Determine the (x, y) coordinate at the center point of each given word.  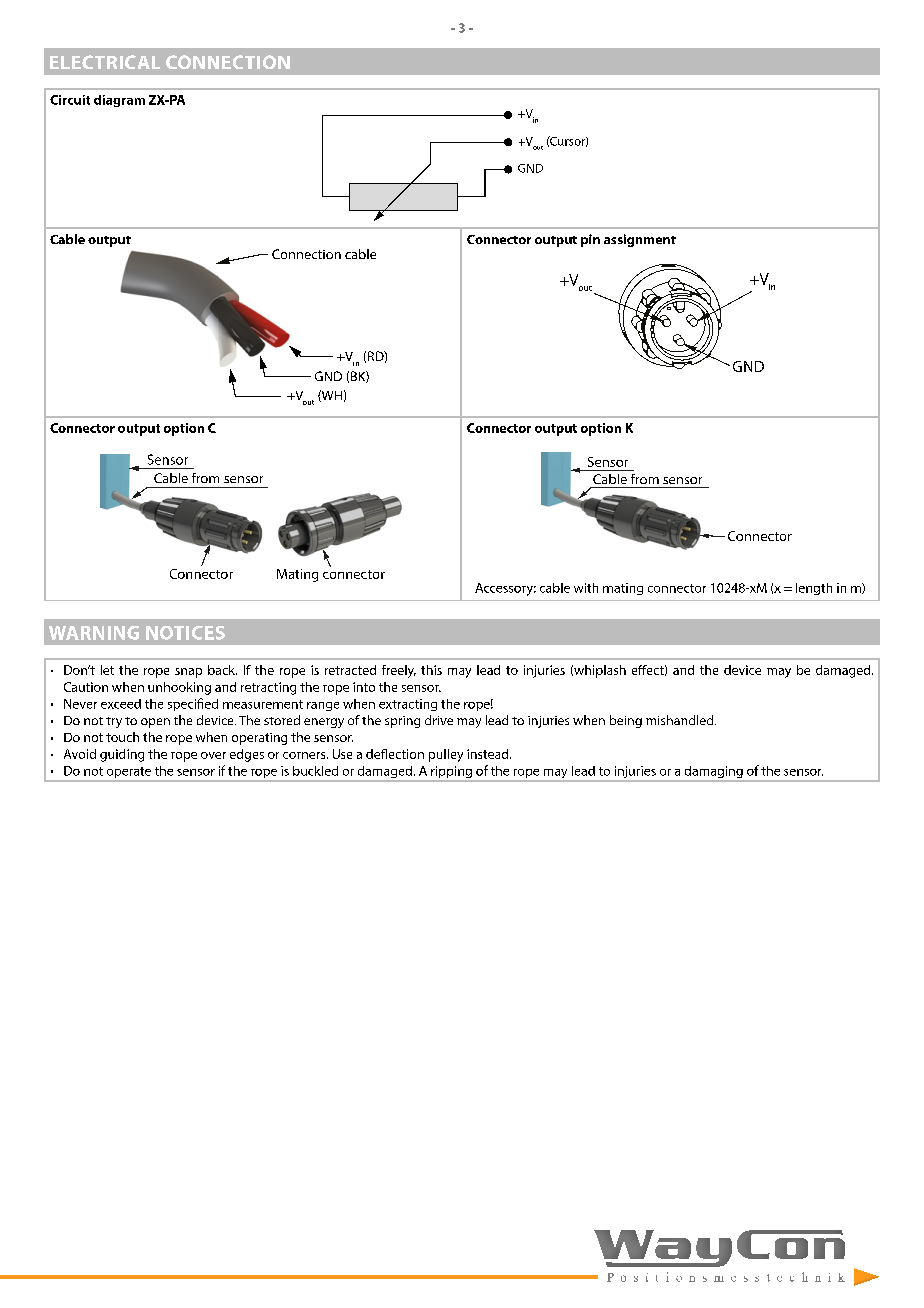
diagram (119, 101)
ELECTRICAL (105, 62)
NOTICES (185, 633)
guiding (122, 755)
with (586, 588)
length (814, 589)
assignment (640, 240)
